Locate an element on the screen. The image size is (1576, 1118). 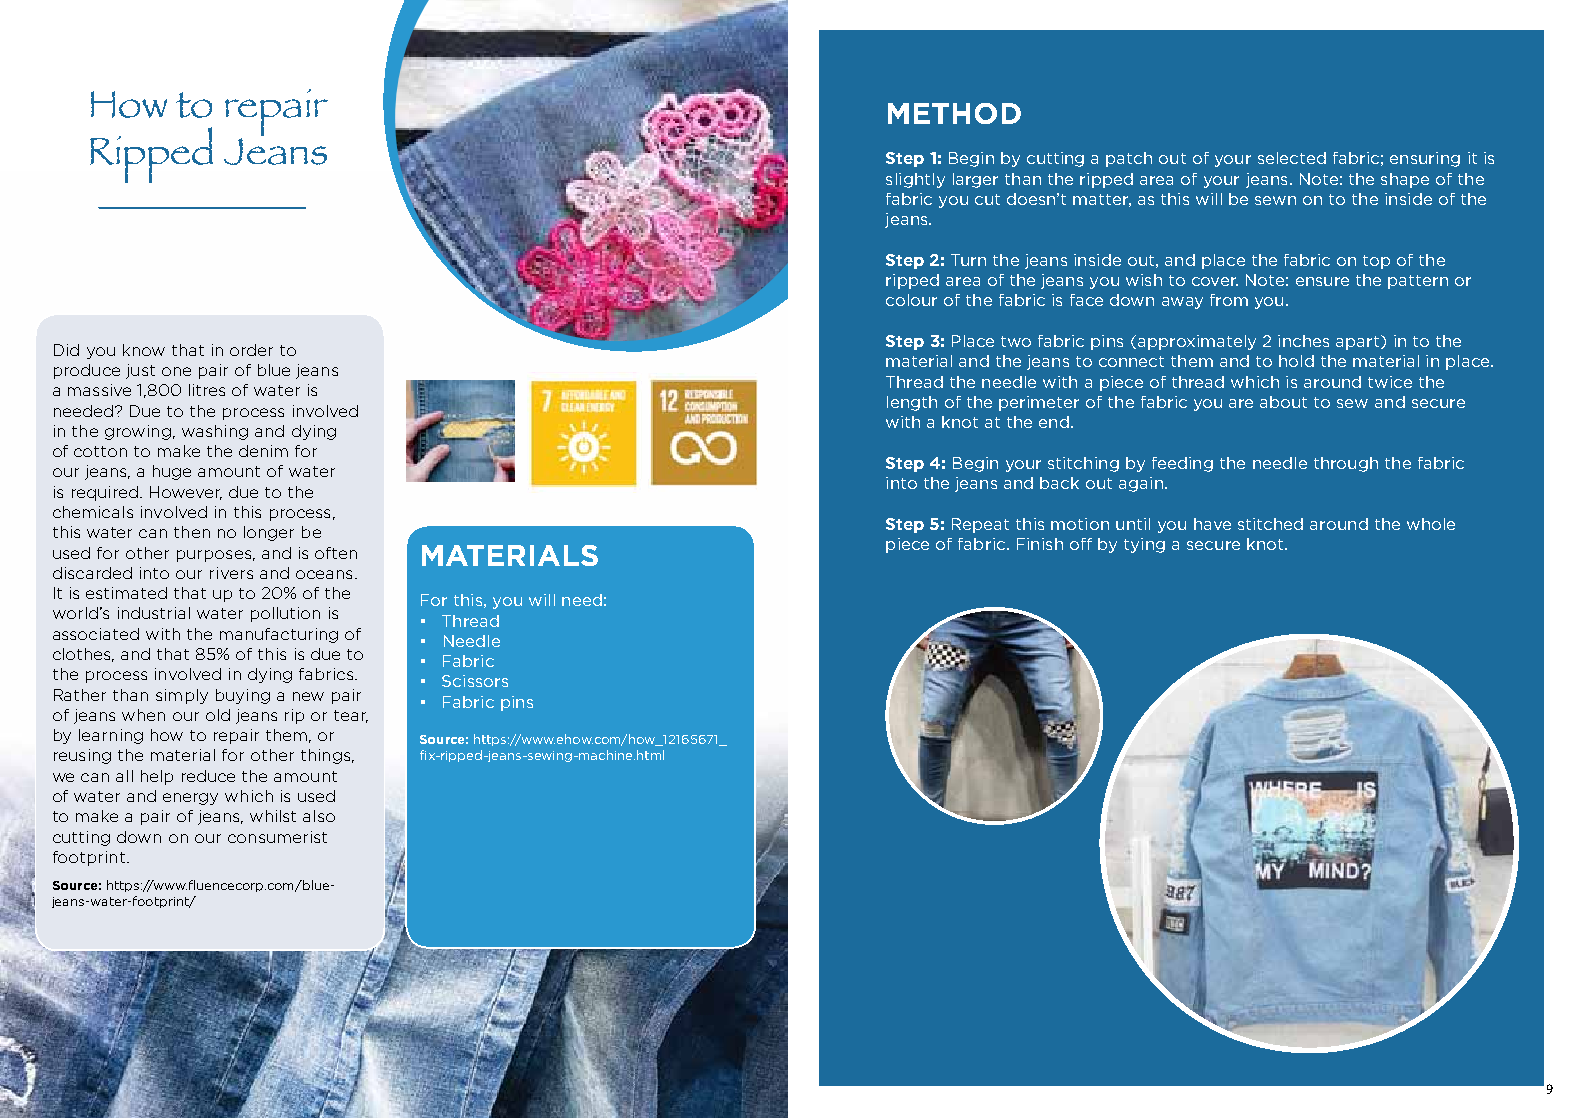
selected is located at coordinates (1292, 158).
